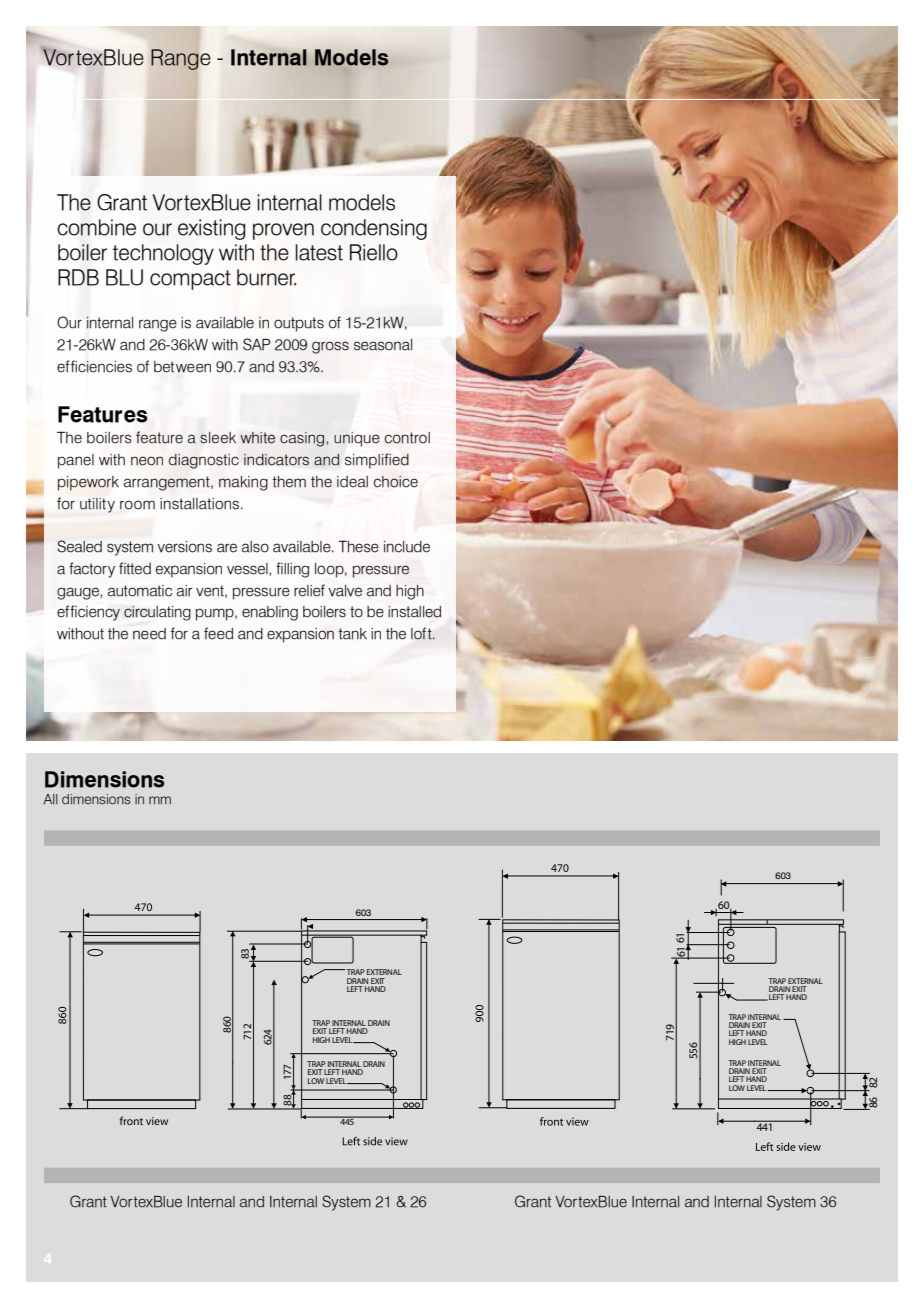 The width and height of the document is (924, 1308). What do you see at coordinates (94, 366) in the document?
I see `efficiencies` at bounding box center [94, 366].
